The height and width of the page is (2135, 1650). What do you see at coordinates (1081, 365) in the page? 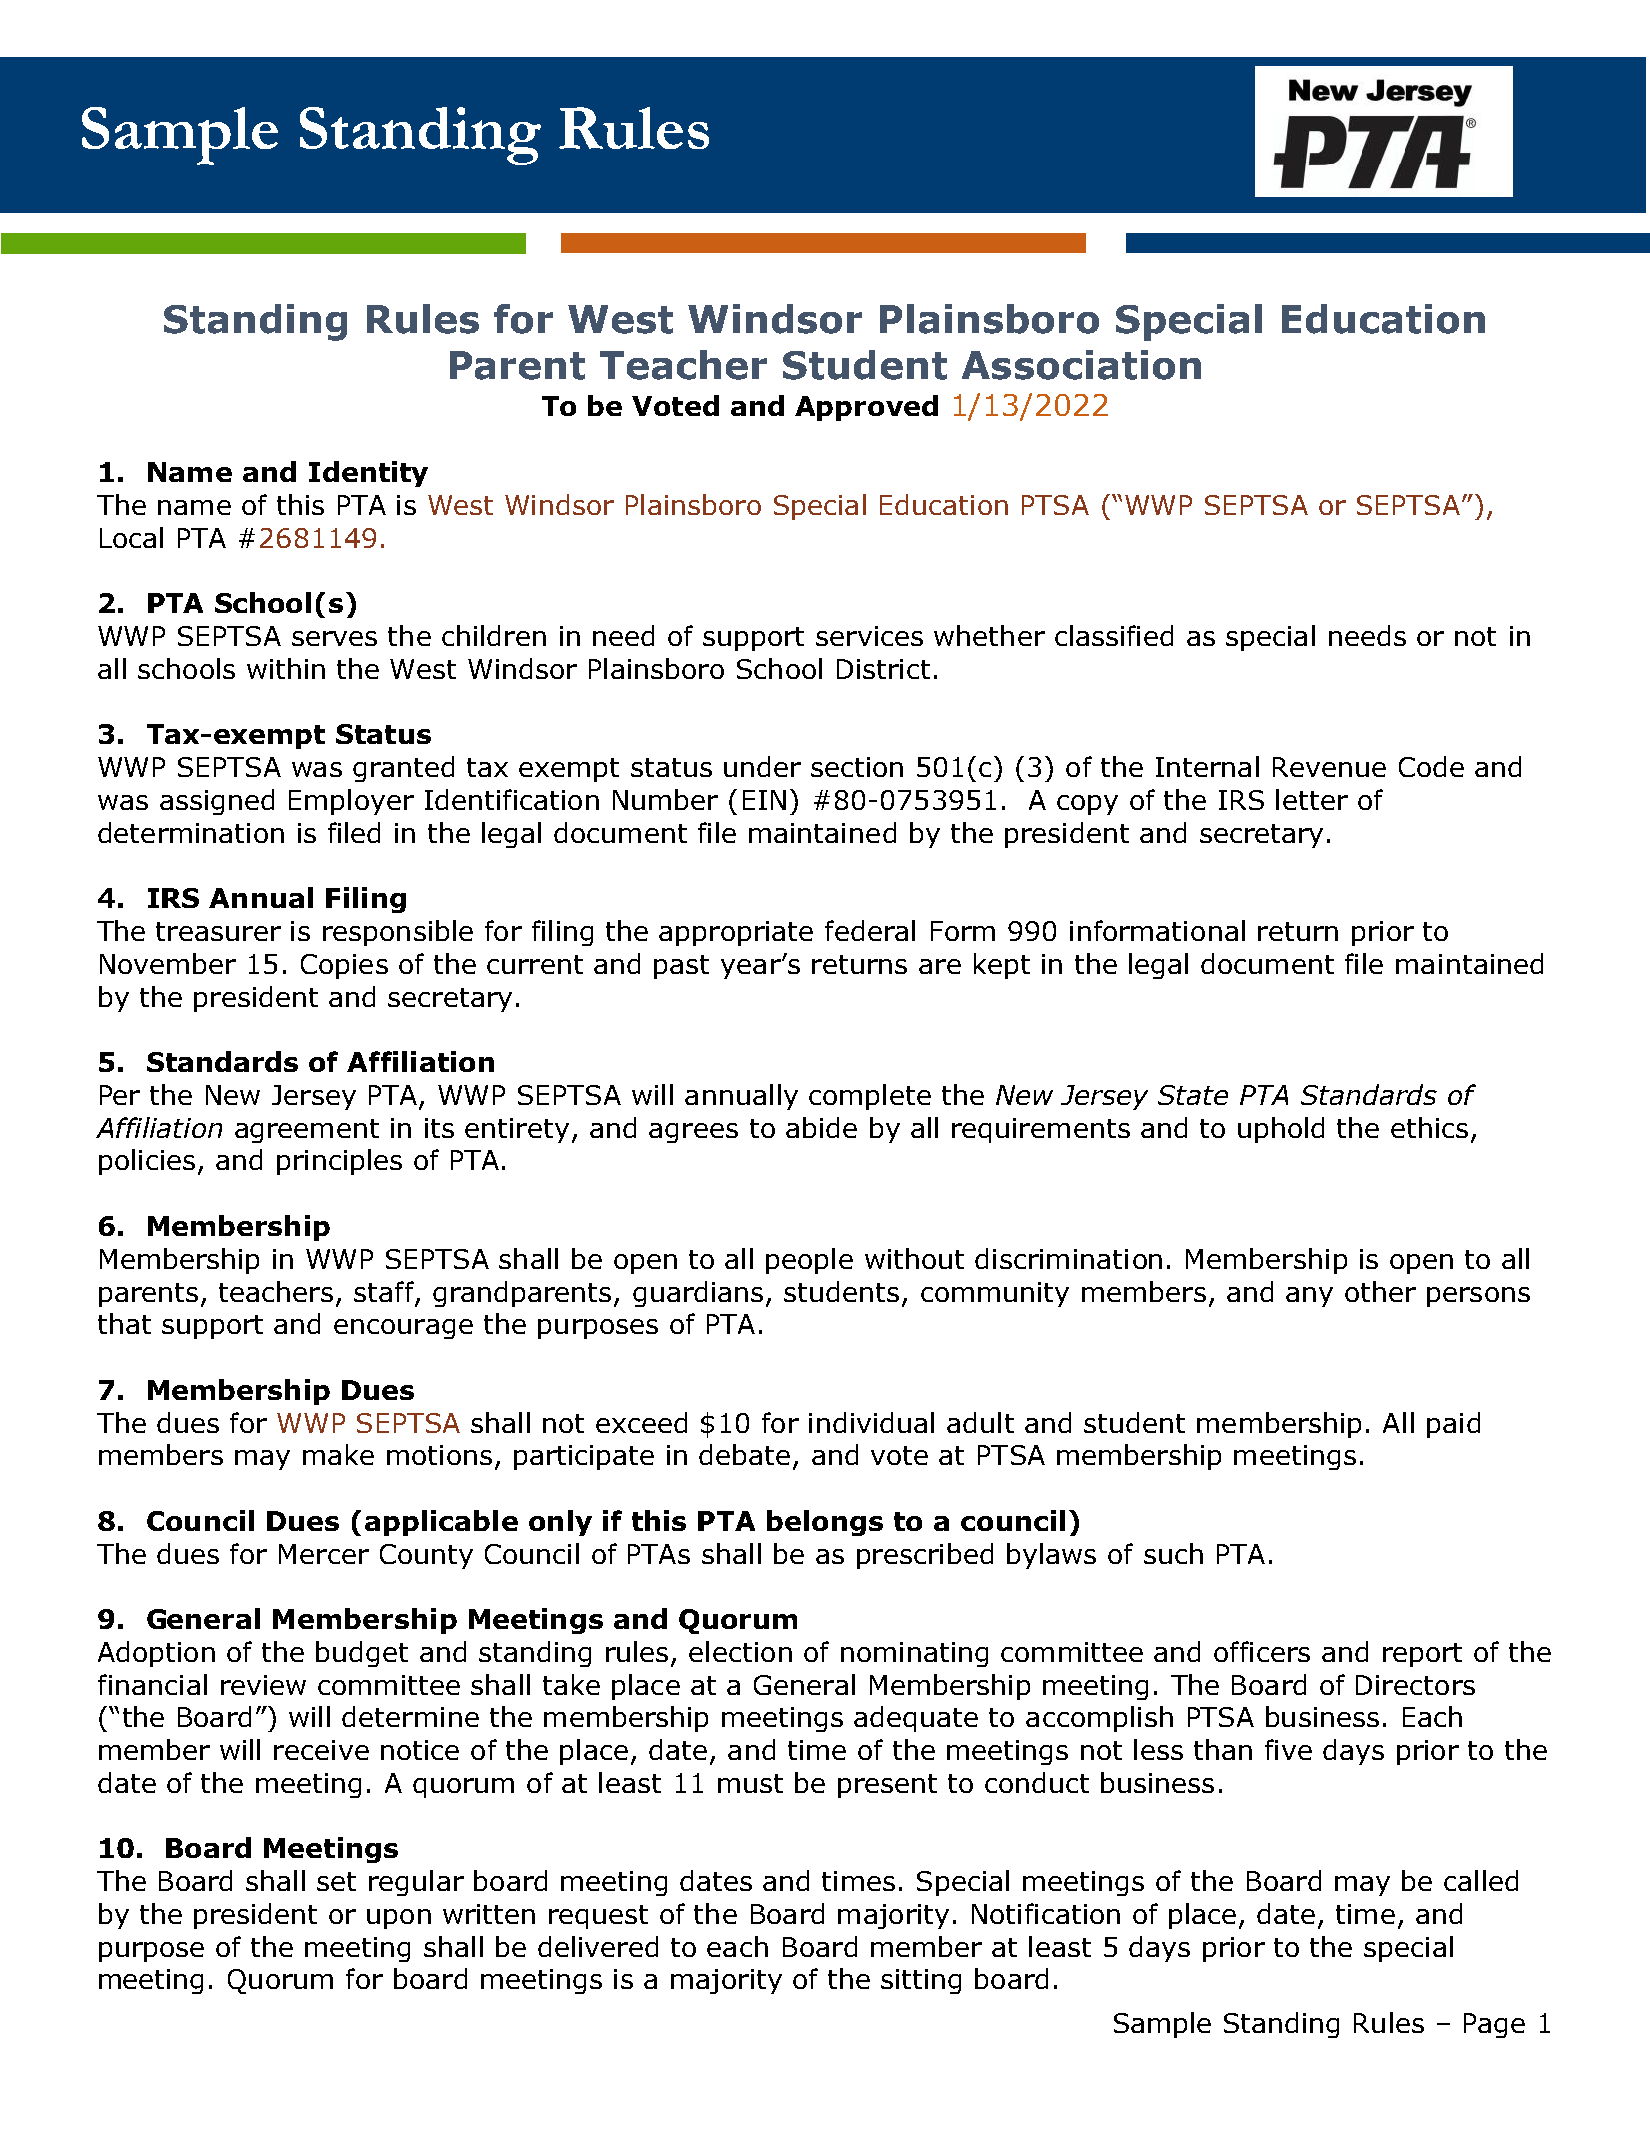
I see `Association` at bounding box center [1081, 365].
